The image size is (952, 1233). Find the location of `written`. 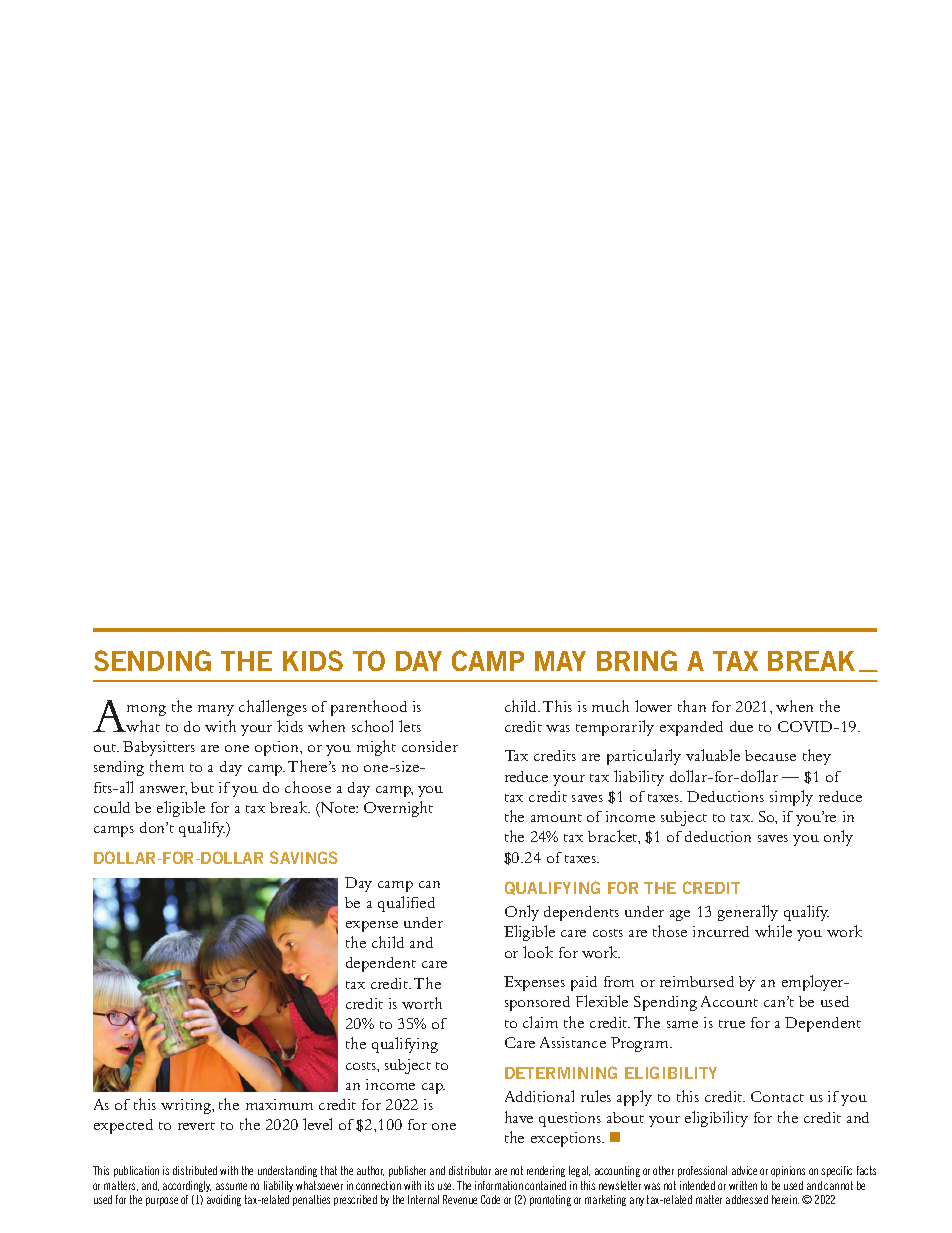

written is located at coordinates (743, 1185).
